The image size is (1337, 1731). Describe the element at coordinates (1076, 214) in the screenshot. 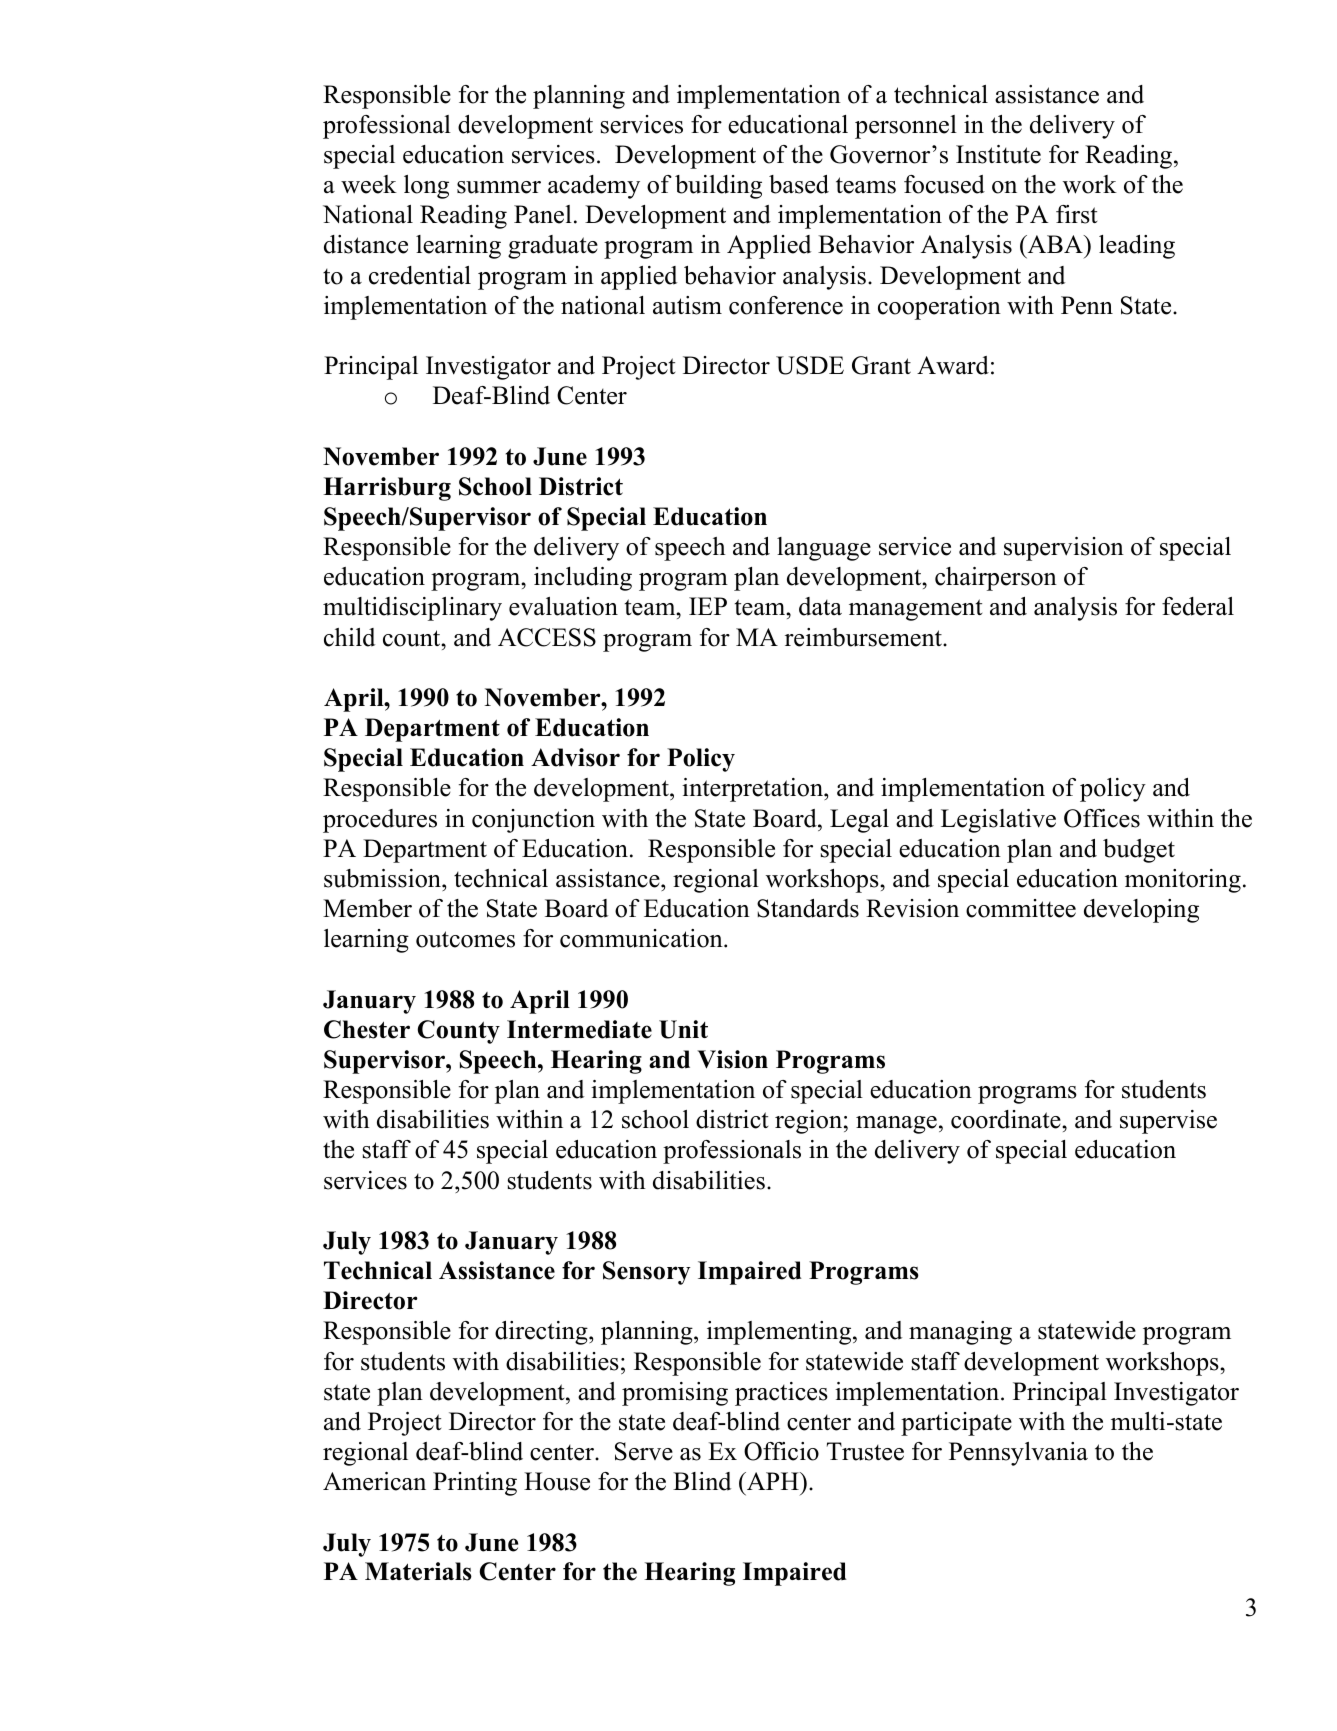

I see `first` at that location.
